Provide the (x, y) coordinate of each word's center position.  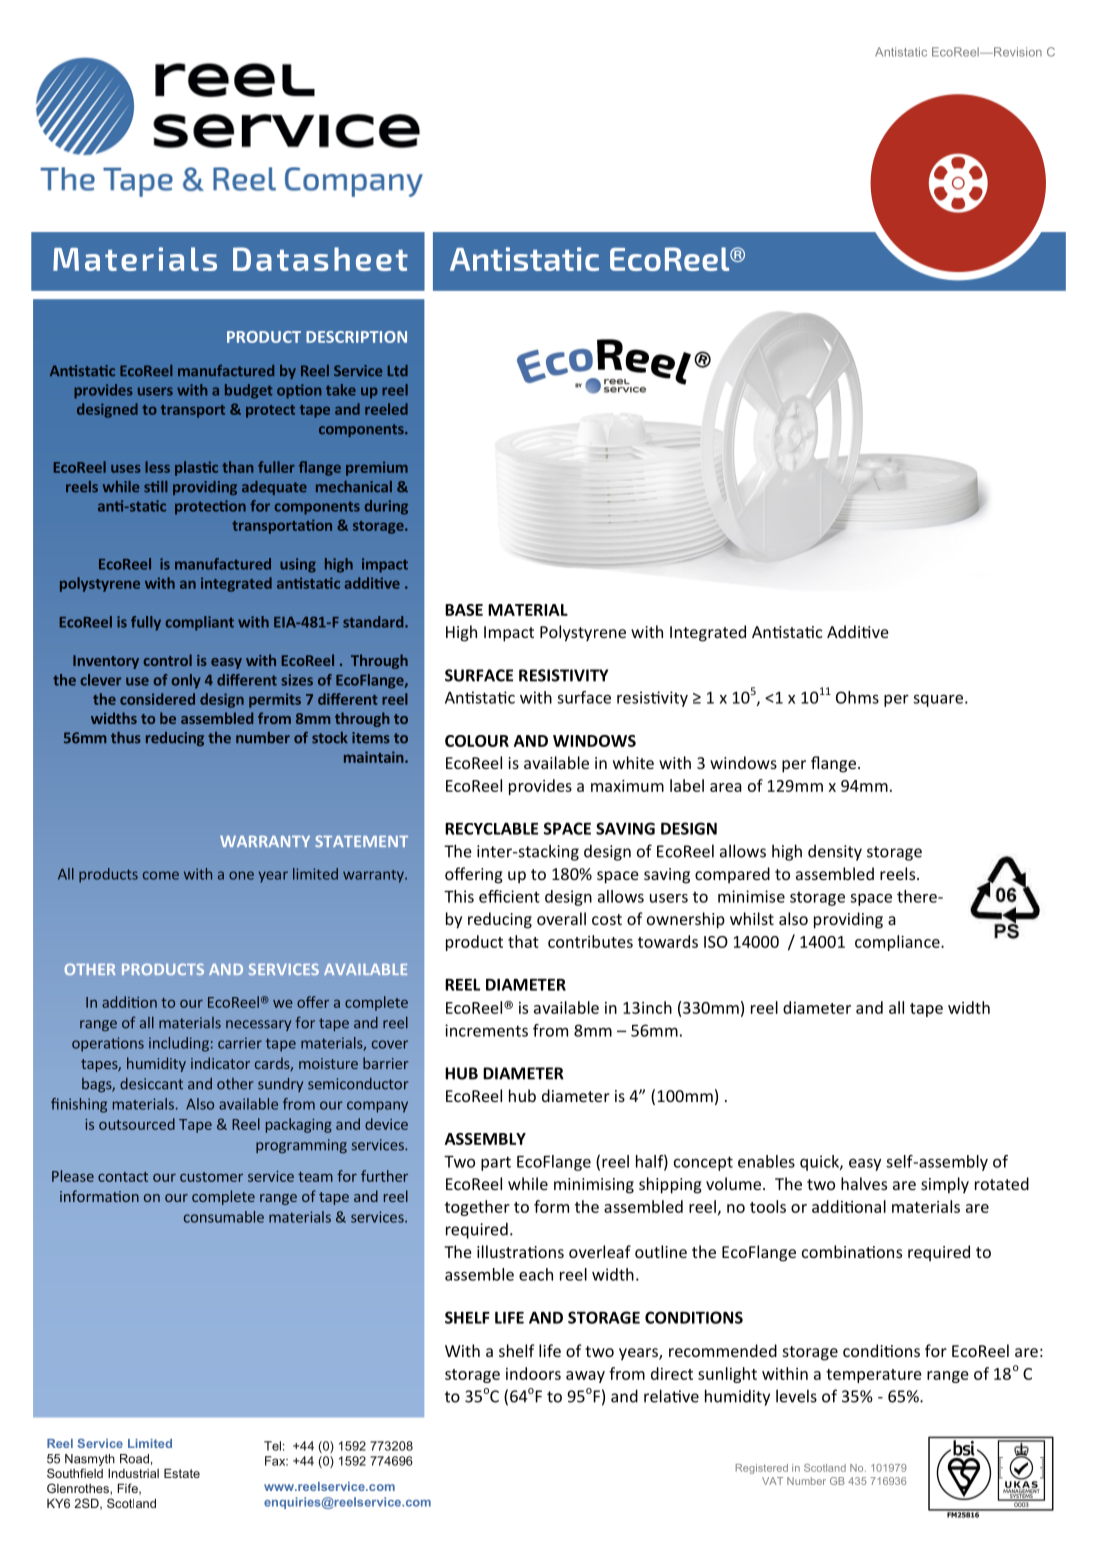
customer (211, 1177)
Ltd (398, 370)
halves (864, 1183)
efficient (509, 896)
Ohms (857, 697)
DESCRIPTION (356, 337)
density (835, 853)
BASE (464, 610)
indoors (533, 1373)
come (161, 875)
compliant (199, 623)
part (496, 1163)
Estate (182, 1473)
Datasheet (320, 259)
